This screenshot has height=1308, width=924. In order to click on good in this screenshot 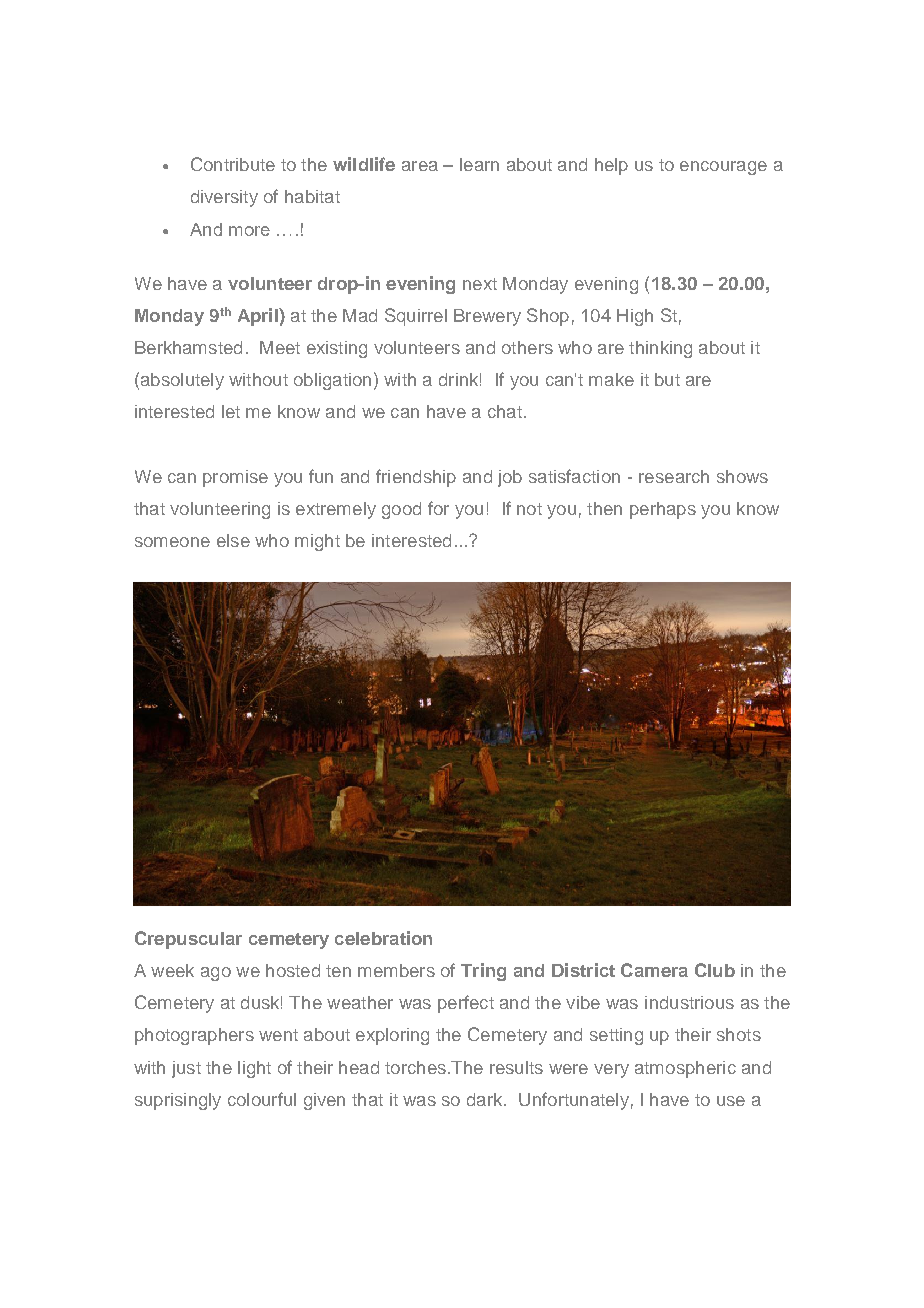, I will do `click(401, 510)`.
